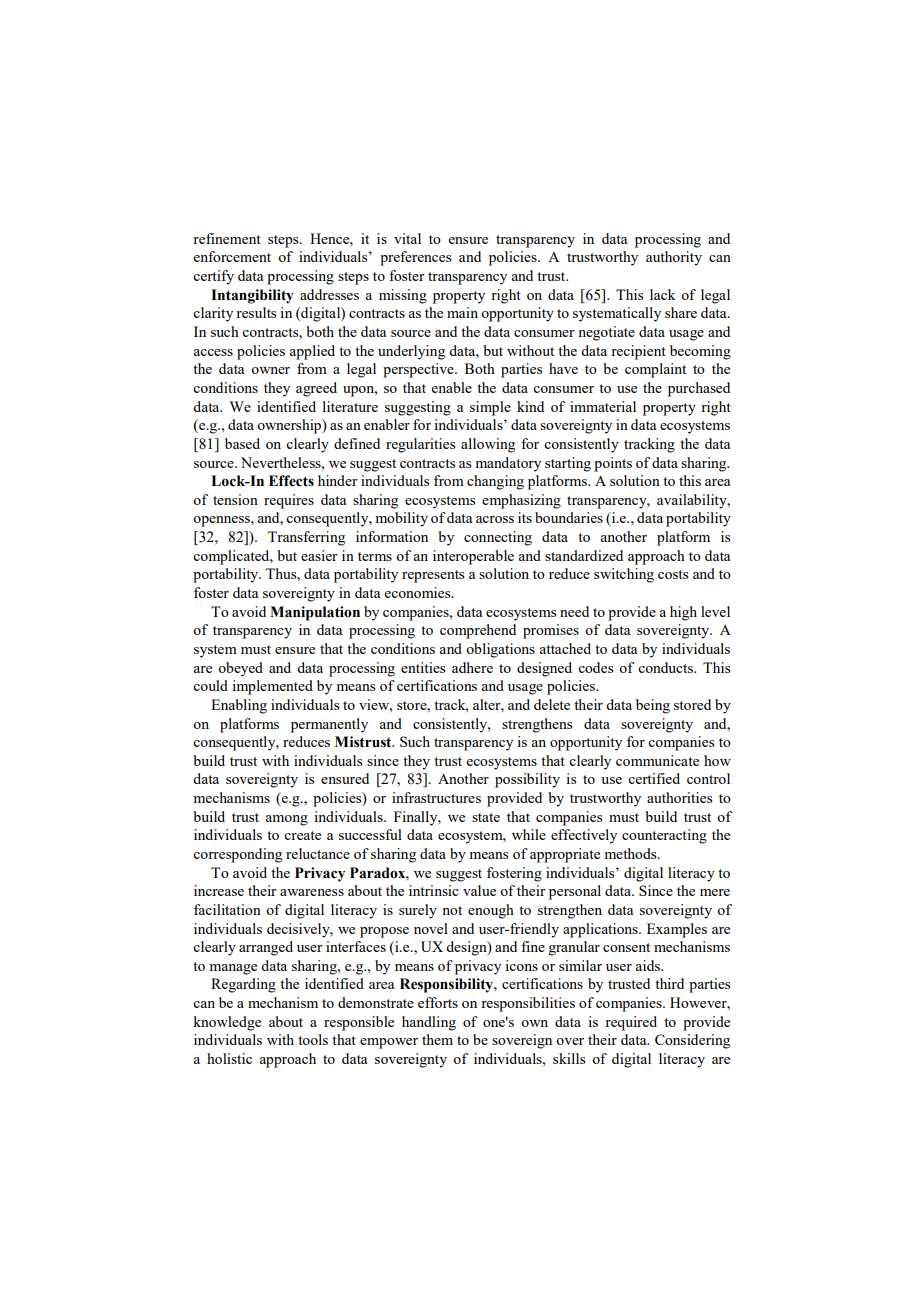 Image resolution: width=924 pixels, height=1308 pixels. What do you see at coordinates (673, 574) in the image?
I see `costs` at bounding box center [673, 574].
